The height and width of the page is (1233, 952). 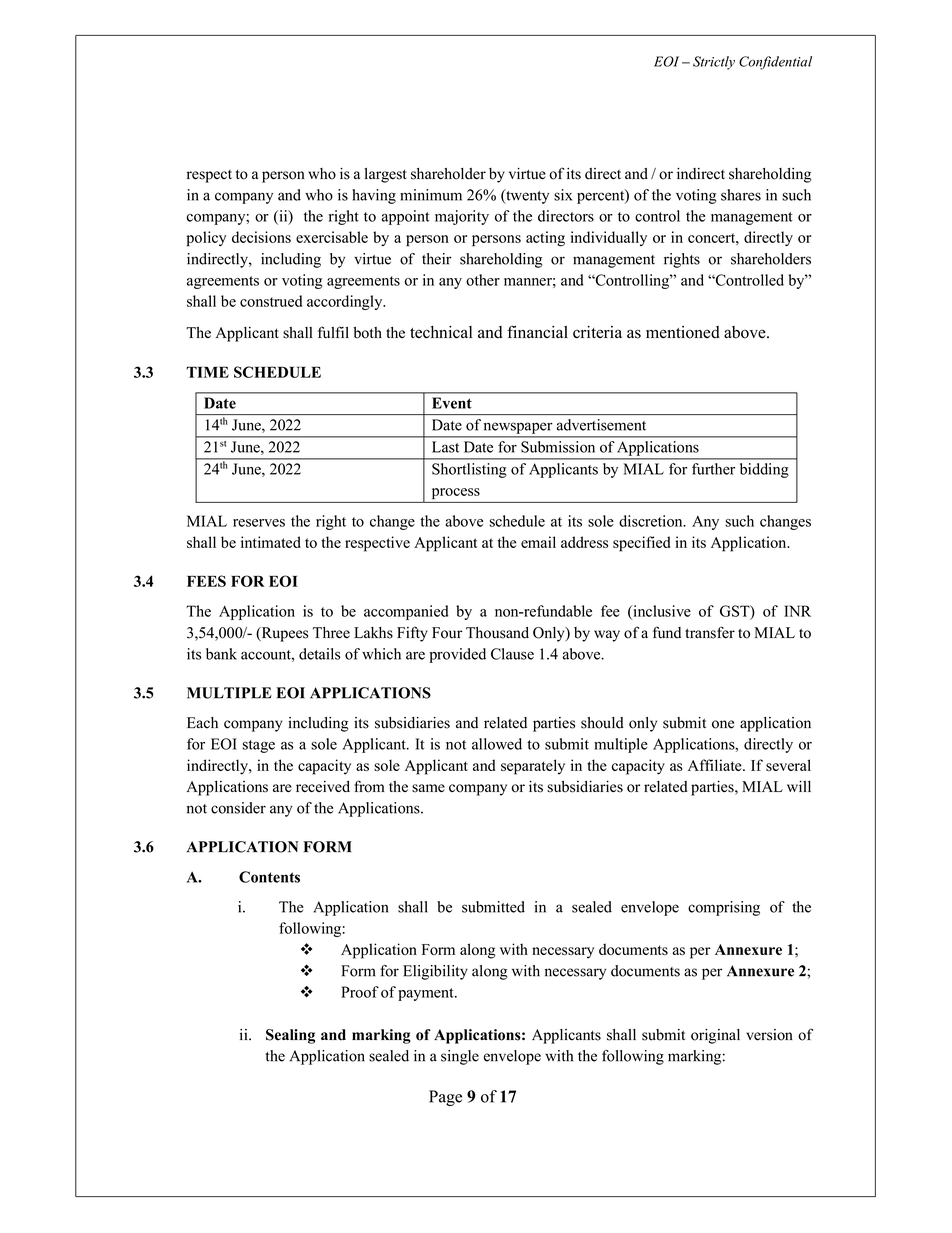 I want to click on email, so click(x=538, y=542).
